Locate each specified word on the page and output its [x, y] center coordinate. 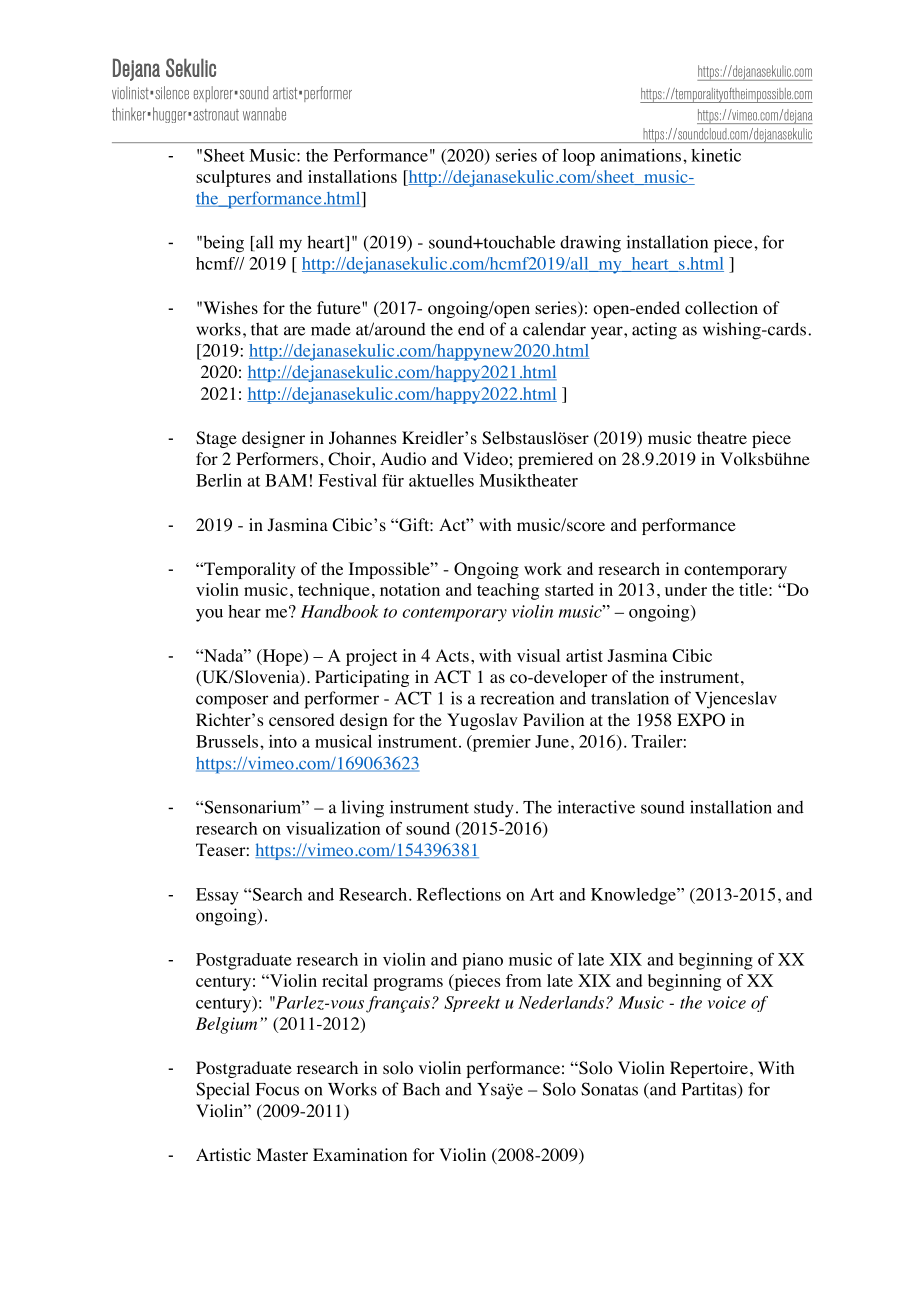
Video [485, 459]
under [686, 589]
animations [642, 155]
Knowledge [634, 896]
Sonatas [609, 1089]
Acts [452, 655]
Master [282, 1154]
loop [579, 157]
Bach [421, 1089]
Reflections [459, 894]
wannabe [264, 114]
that [264, 329]
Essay [217, 896]
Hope [282, 657]
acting [654, 331]
